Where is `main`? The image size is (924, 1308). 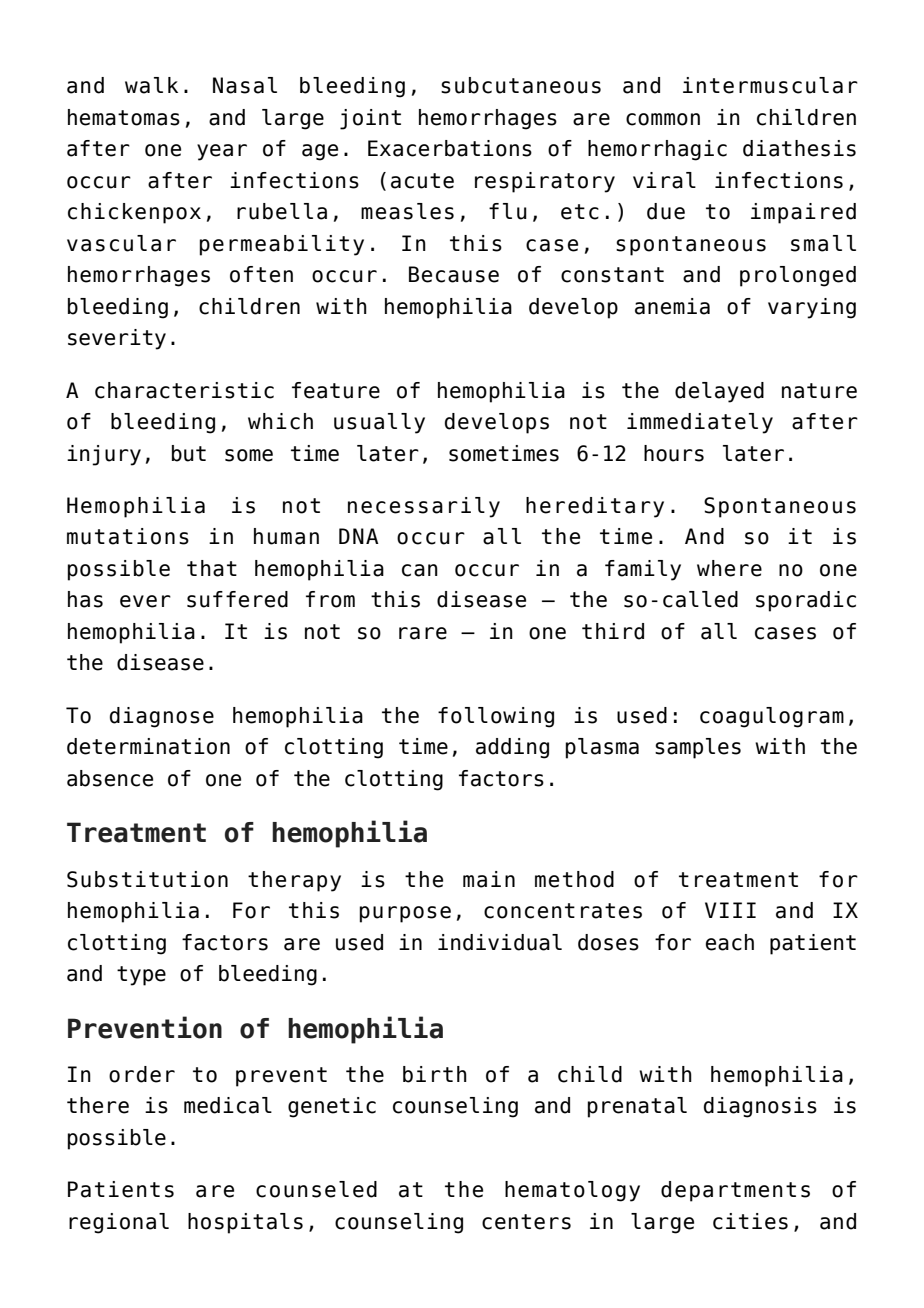
main is located at coordinates (489, 879).
